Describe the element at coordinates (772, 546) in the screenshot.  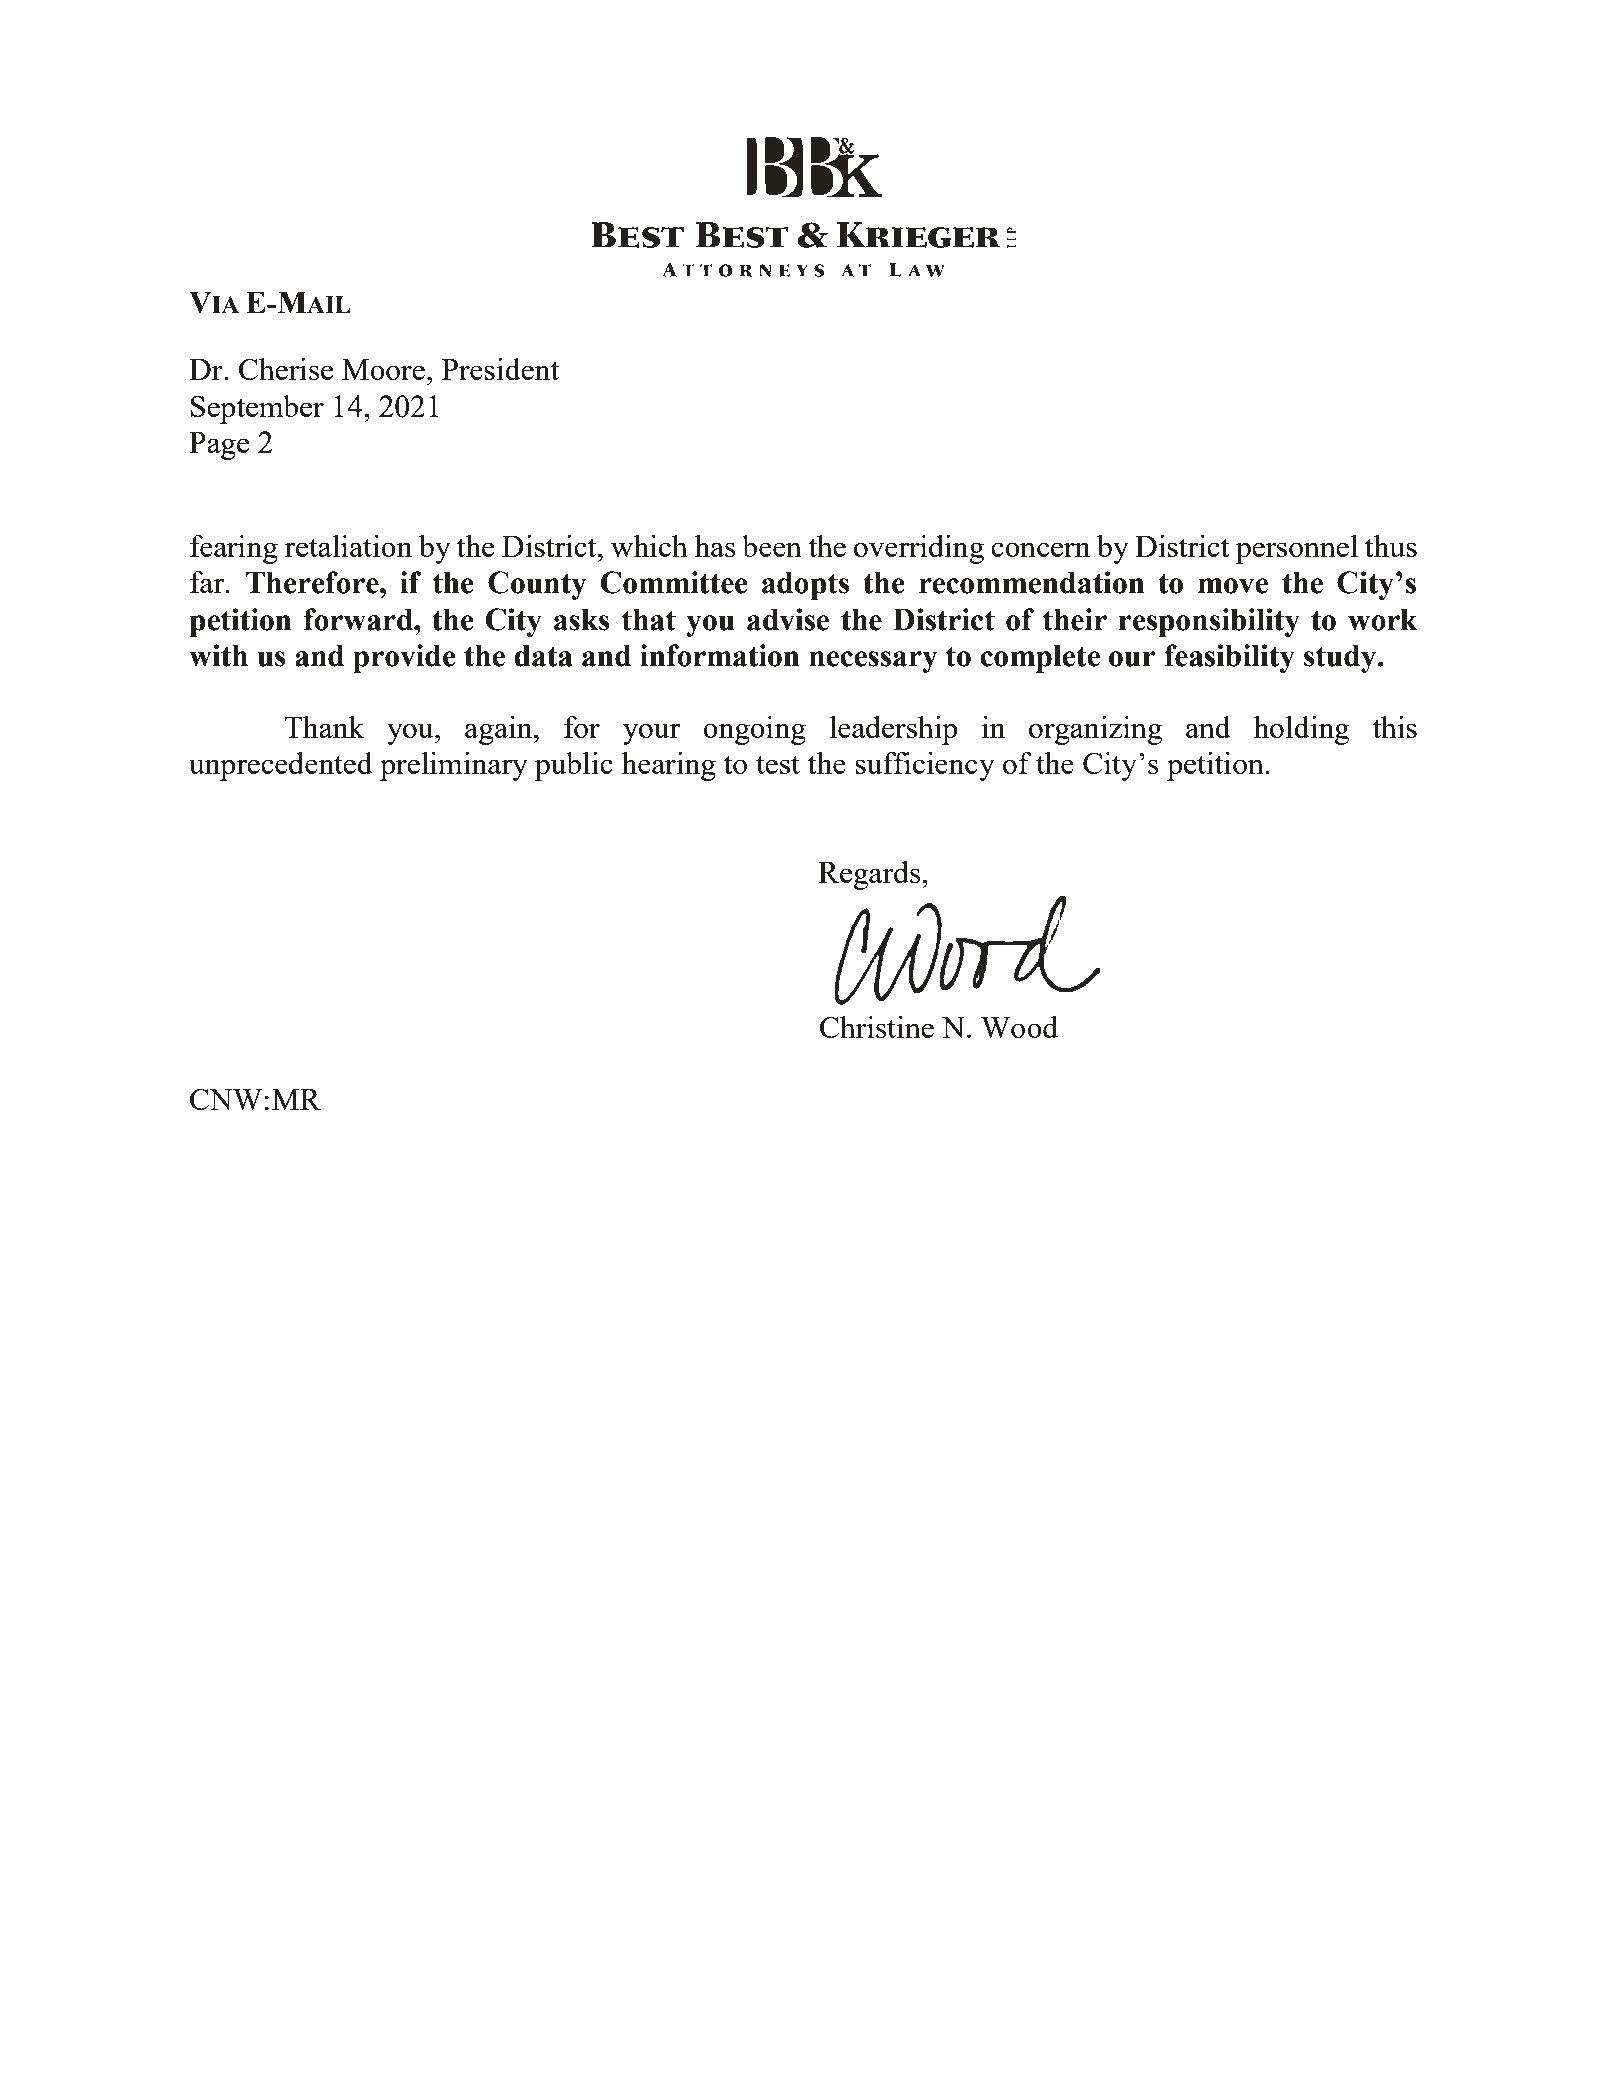
I see `been` at that location.
